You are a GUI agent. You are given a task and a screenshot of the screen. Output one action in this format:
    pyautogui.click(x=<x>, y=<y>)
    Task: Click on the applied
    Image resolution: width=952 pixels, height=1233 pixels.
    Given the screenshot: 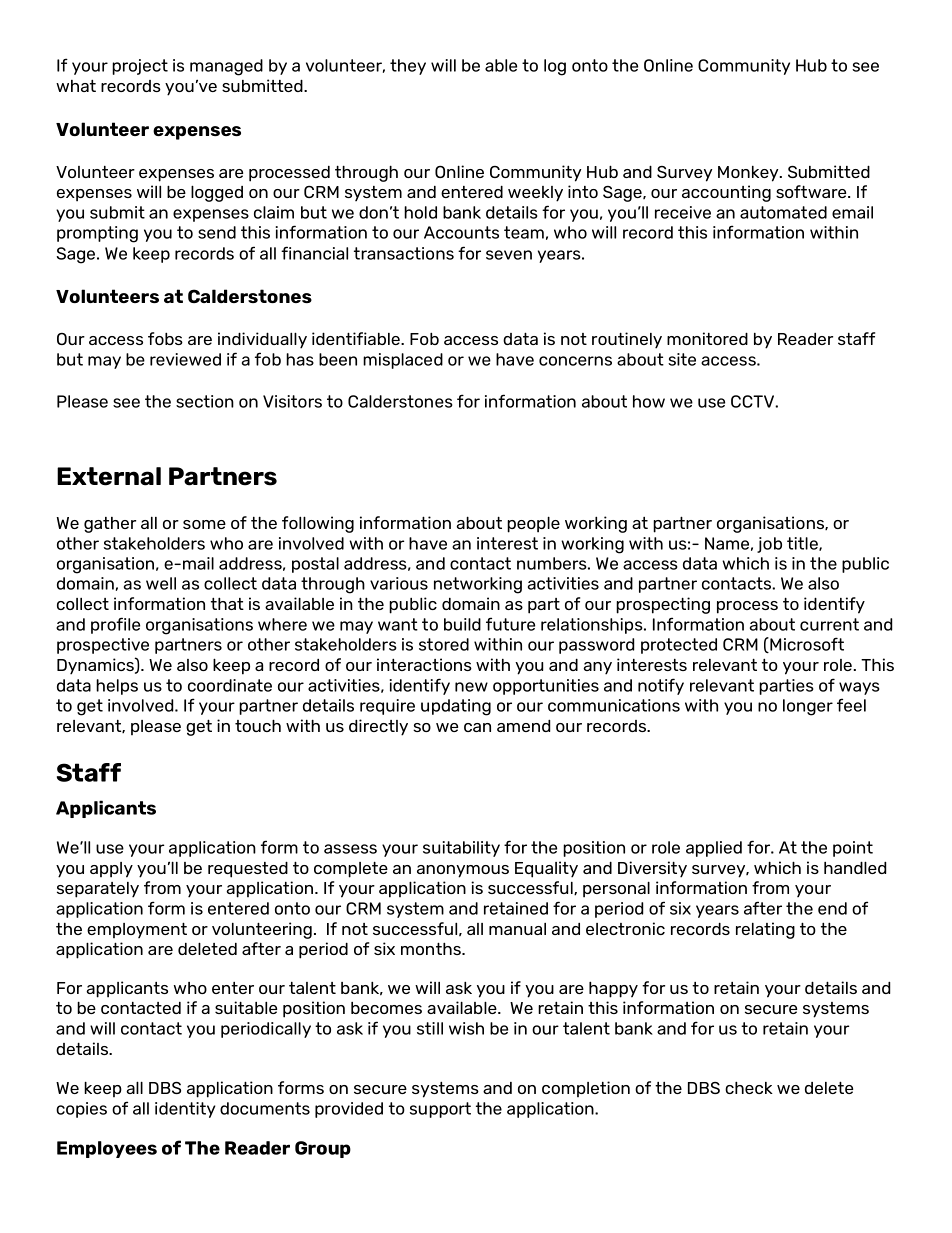 What is the action you would take?
    pyautogui.click(x=714, y=849)
